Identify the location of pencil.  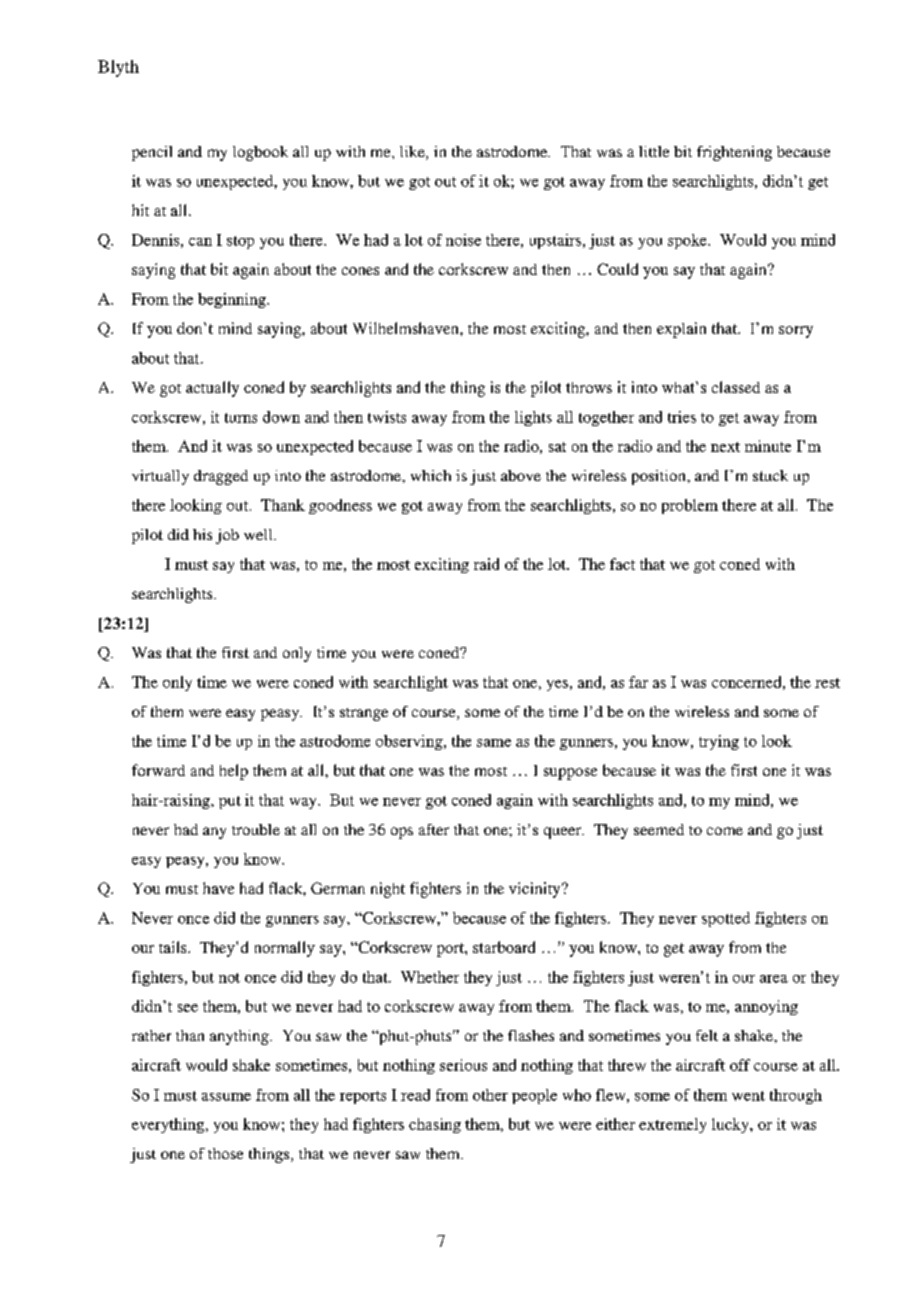
(152, 153).
